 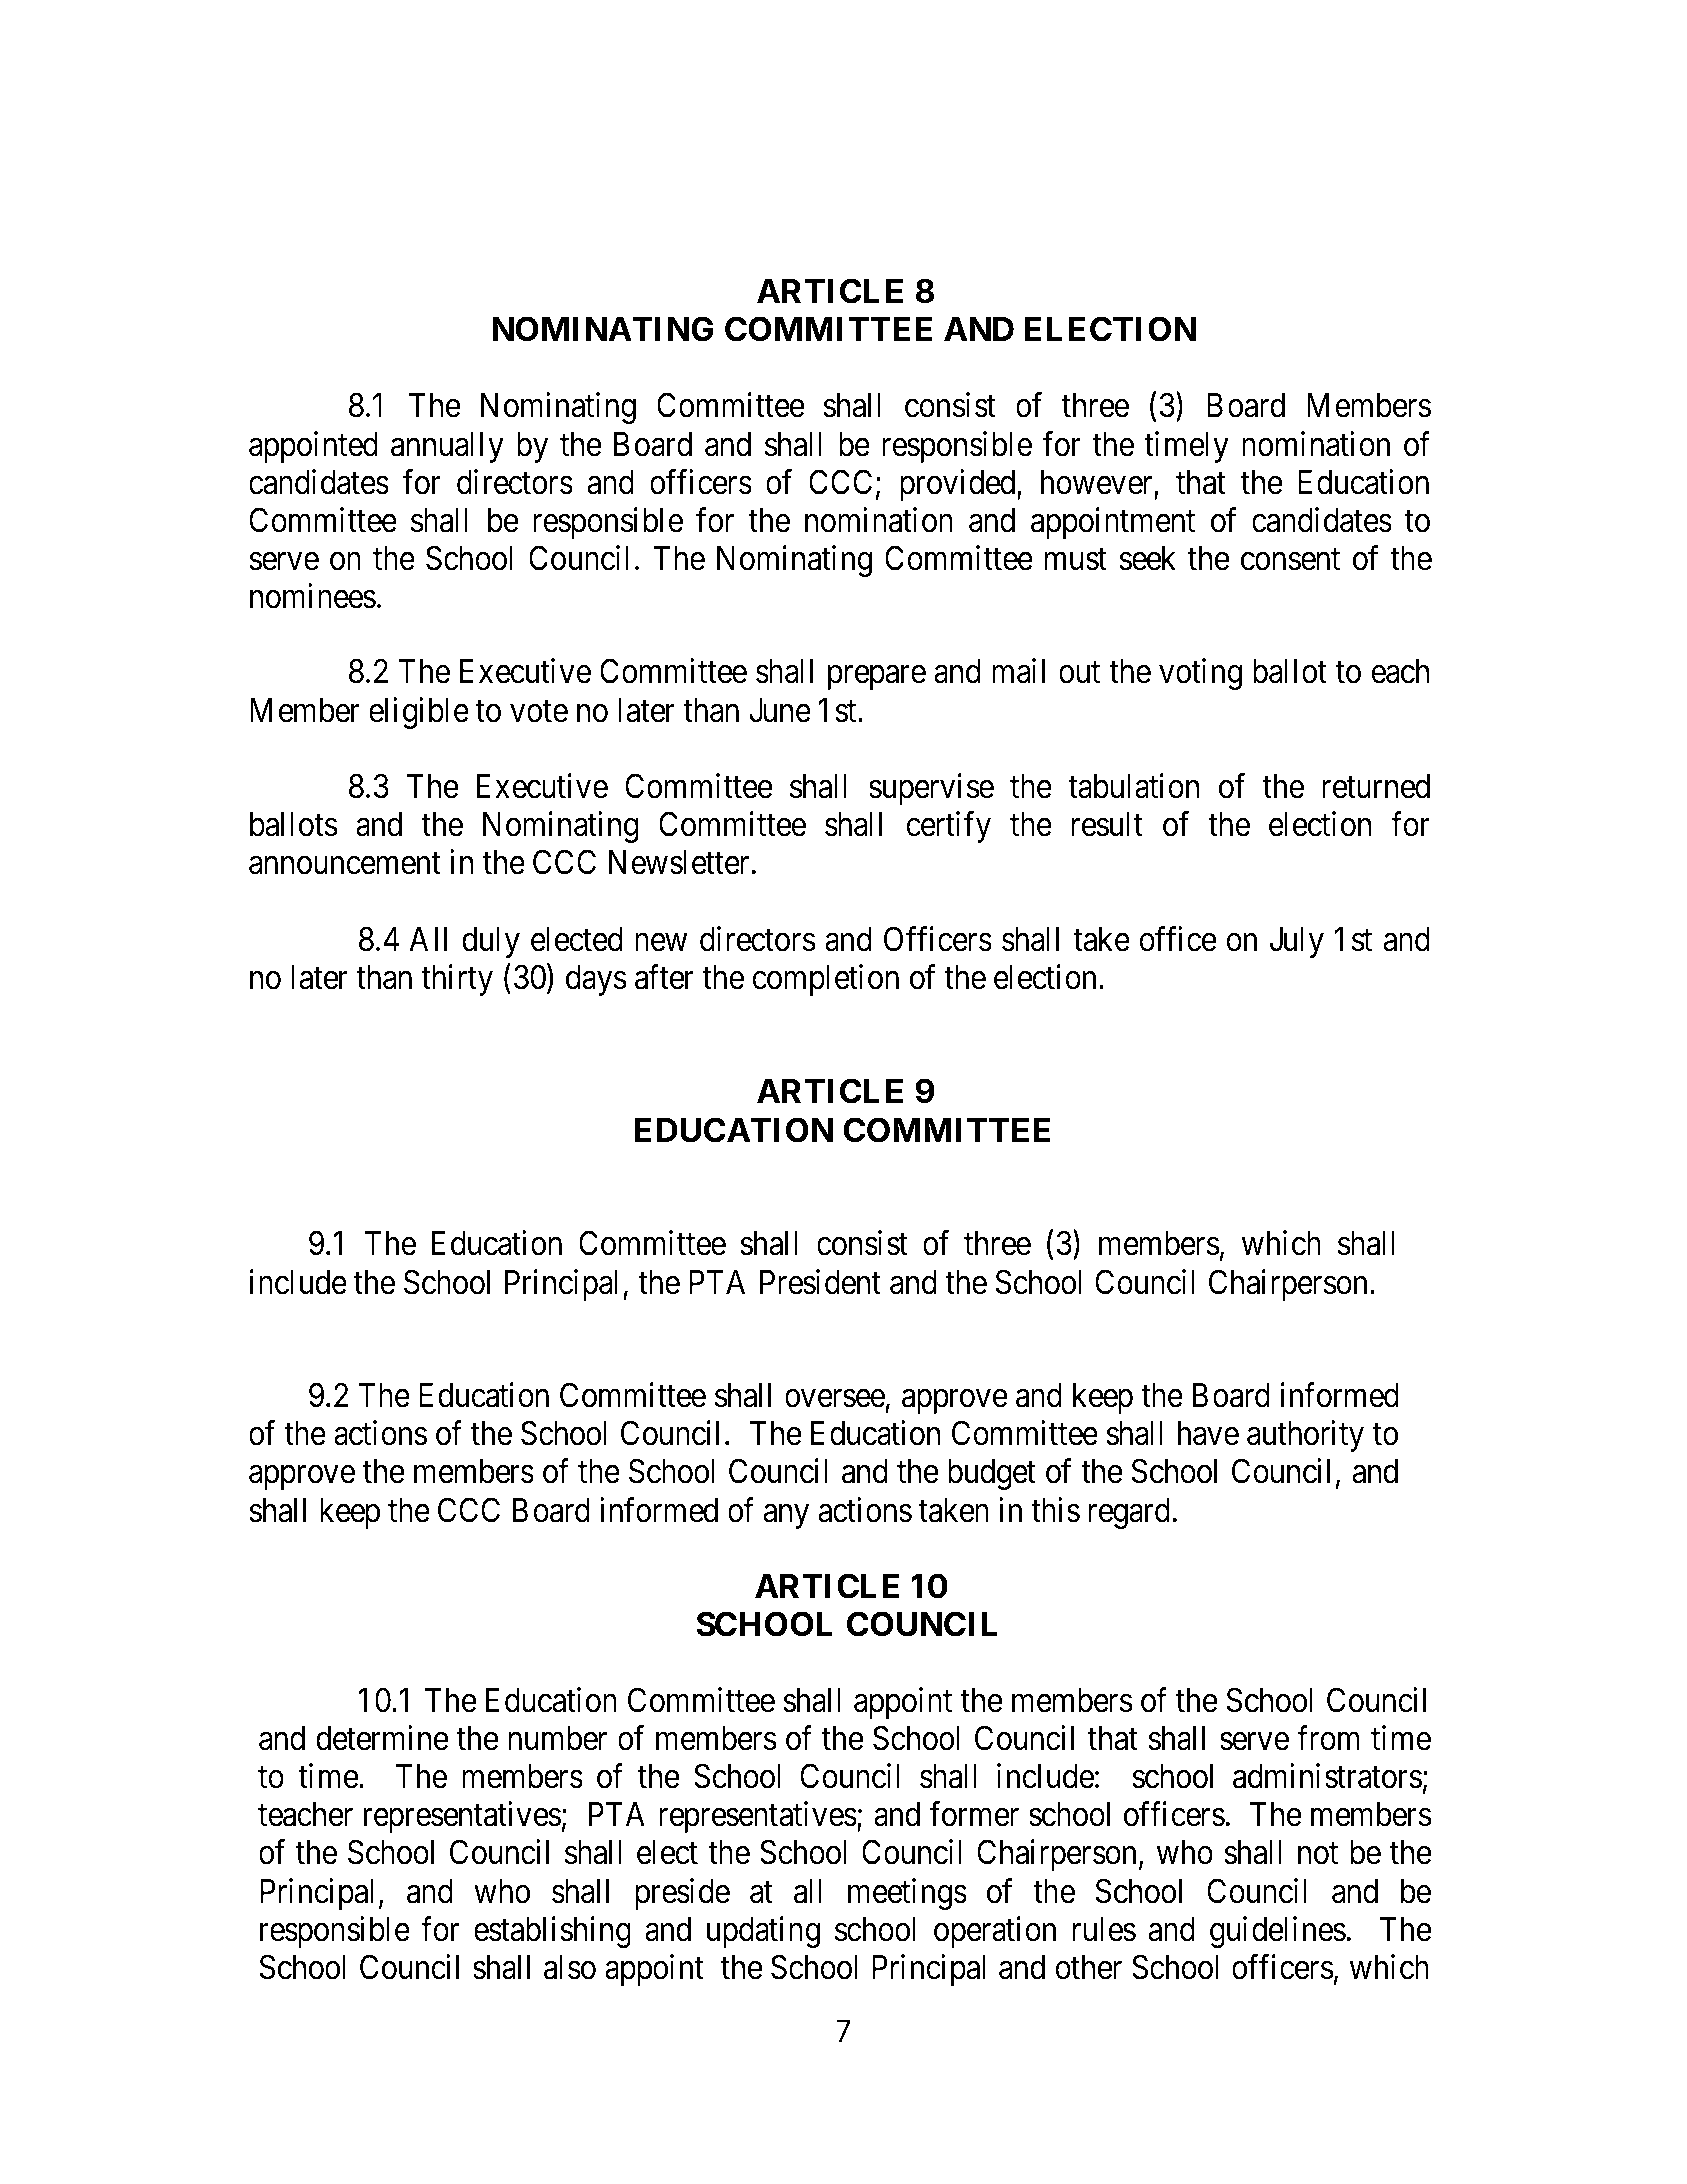 What do you see at coordinates (1208, 1433) in the screenshot?
I see `have` at bounding box center [1208, 1433].
